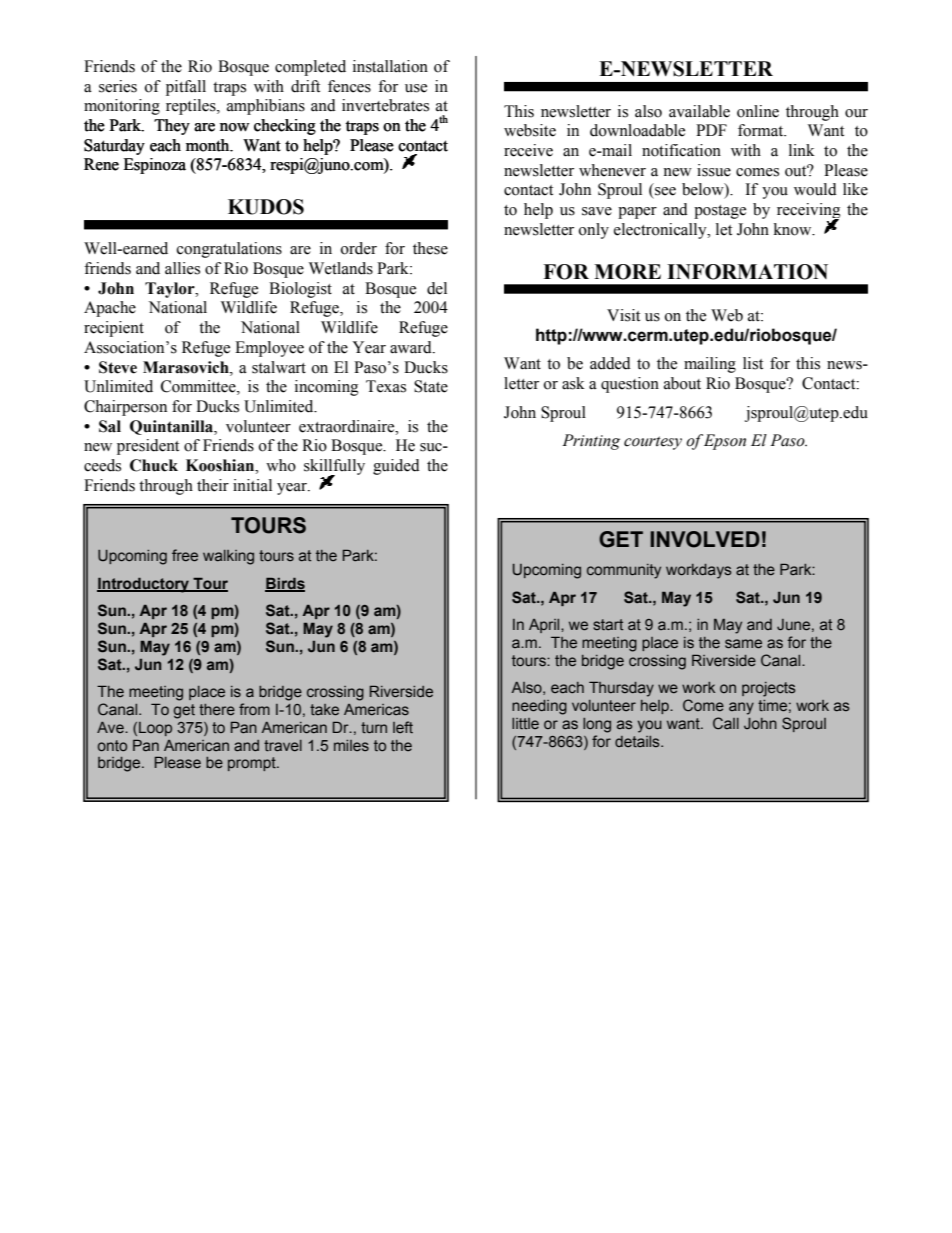  I want to click on know, so click(794, 229).
